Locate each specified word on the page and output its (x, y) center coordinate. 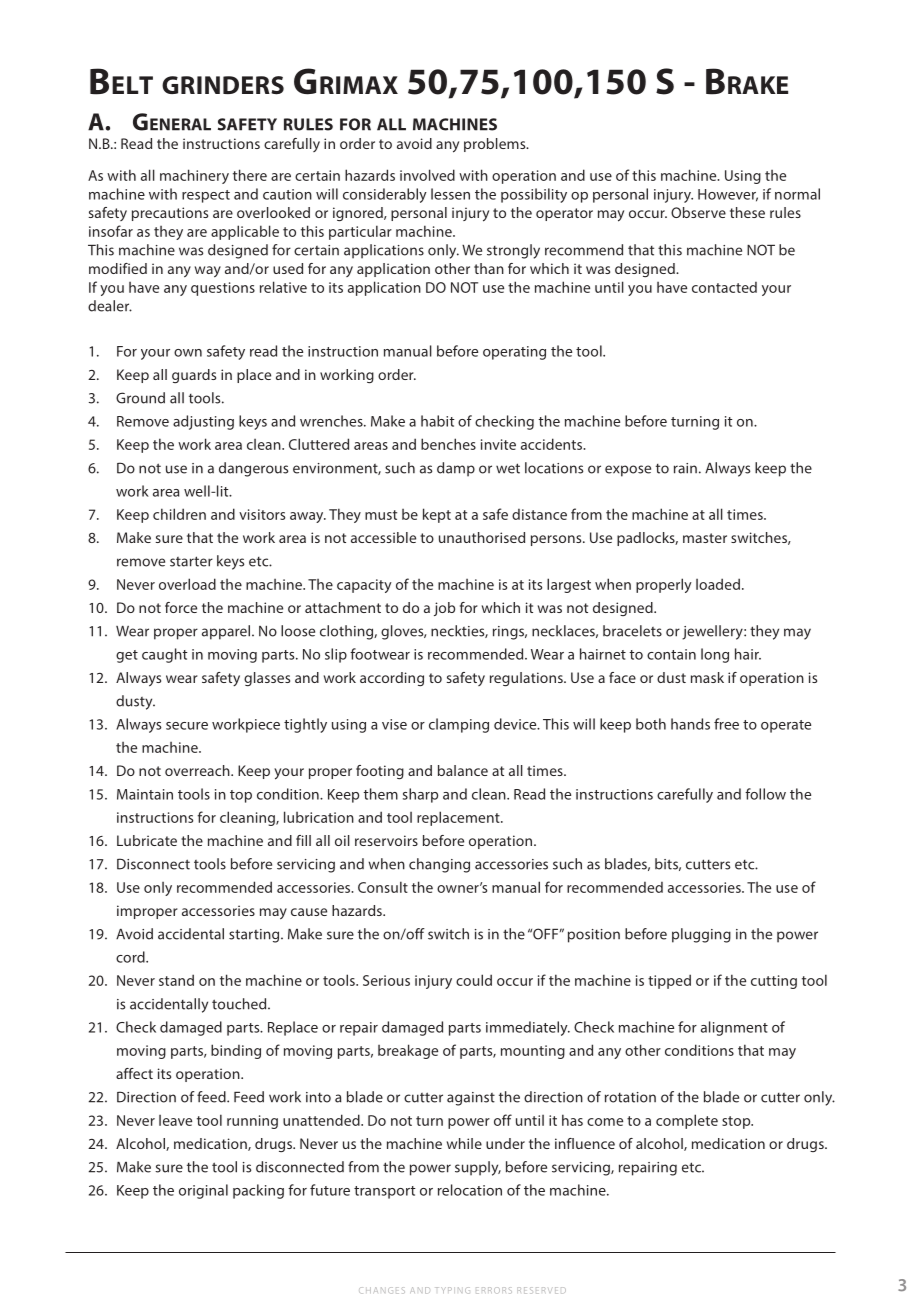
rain (685, 468)
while (464, 1143)
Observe (698, 212)
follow (765, 794)
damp (456, 469)
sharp (420, 795)
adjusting (203, 422)
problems (496, 145)
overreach (198, 770)
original (203, 1191)
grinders (223, 85)
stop (737, 1122)
